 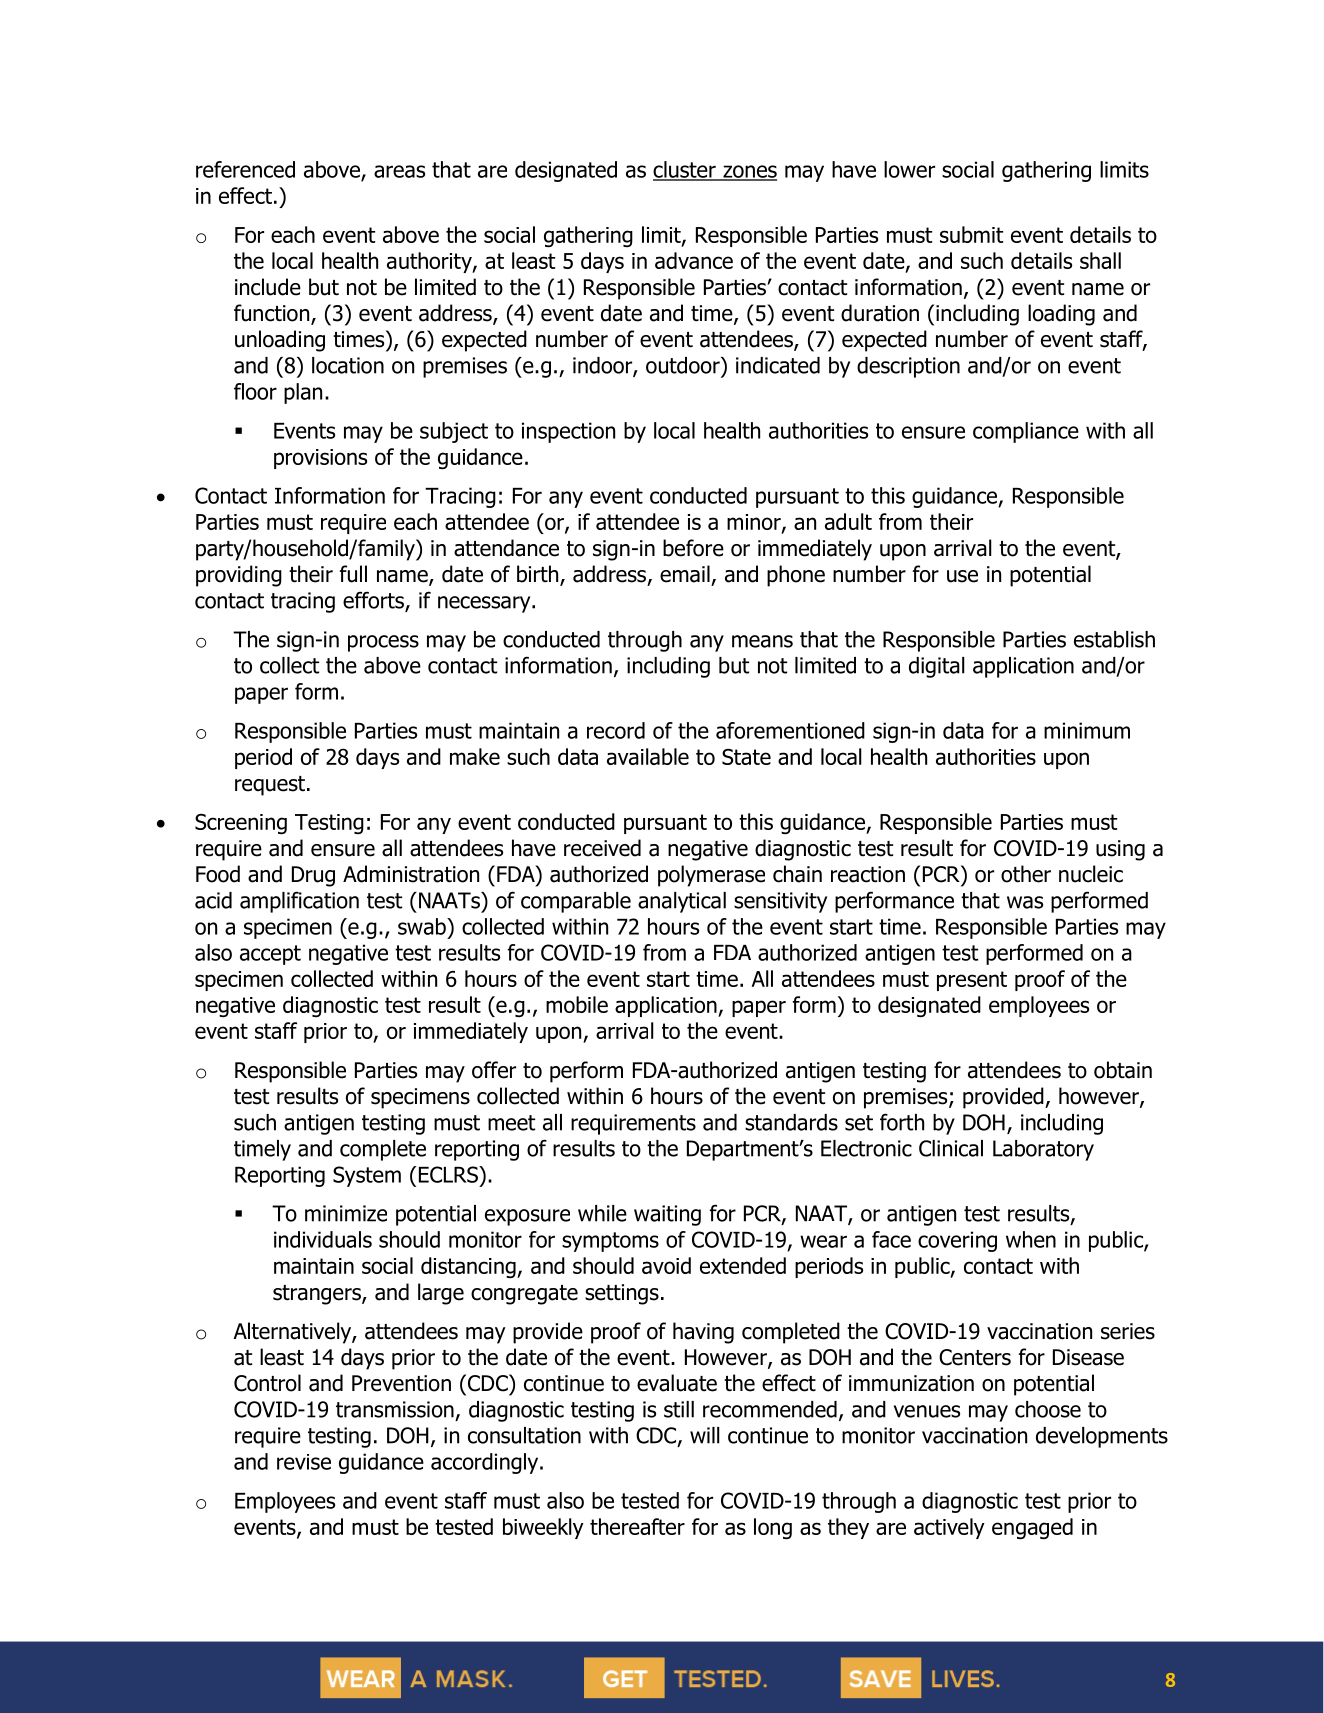 I want to click on revise, so click(x=304, y=1462).
